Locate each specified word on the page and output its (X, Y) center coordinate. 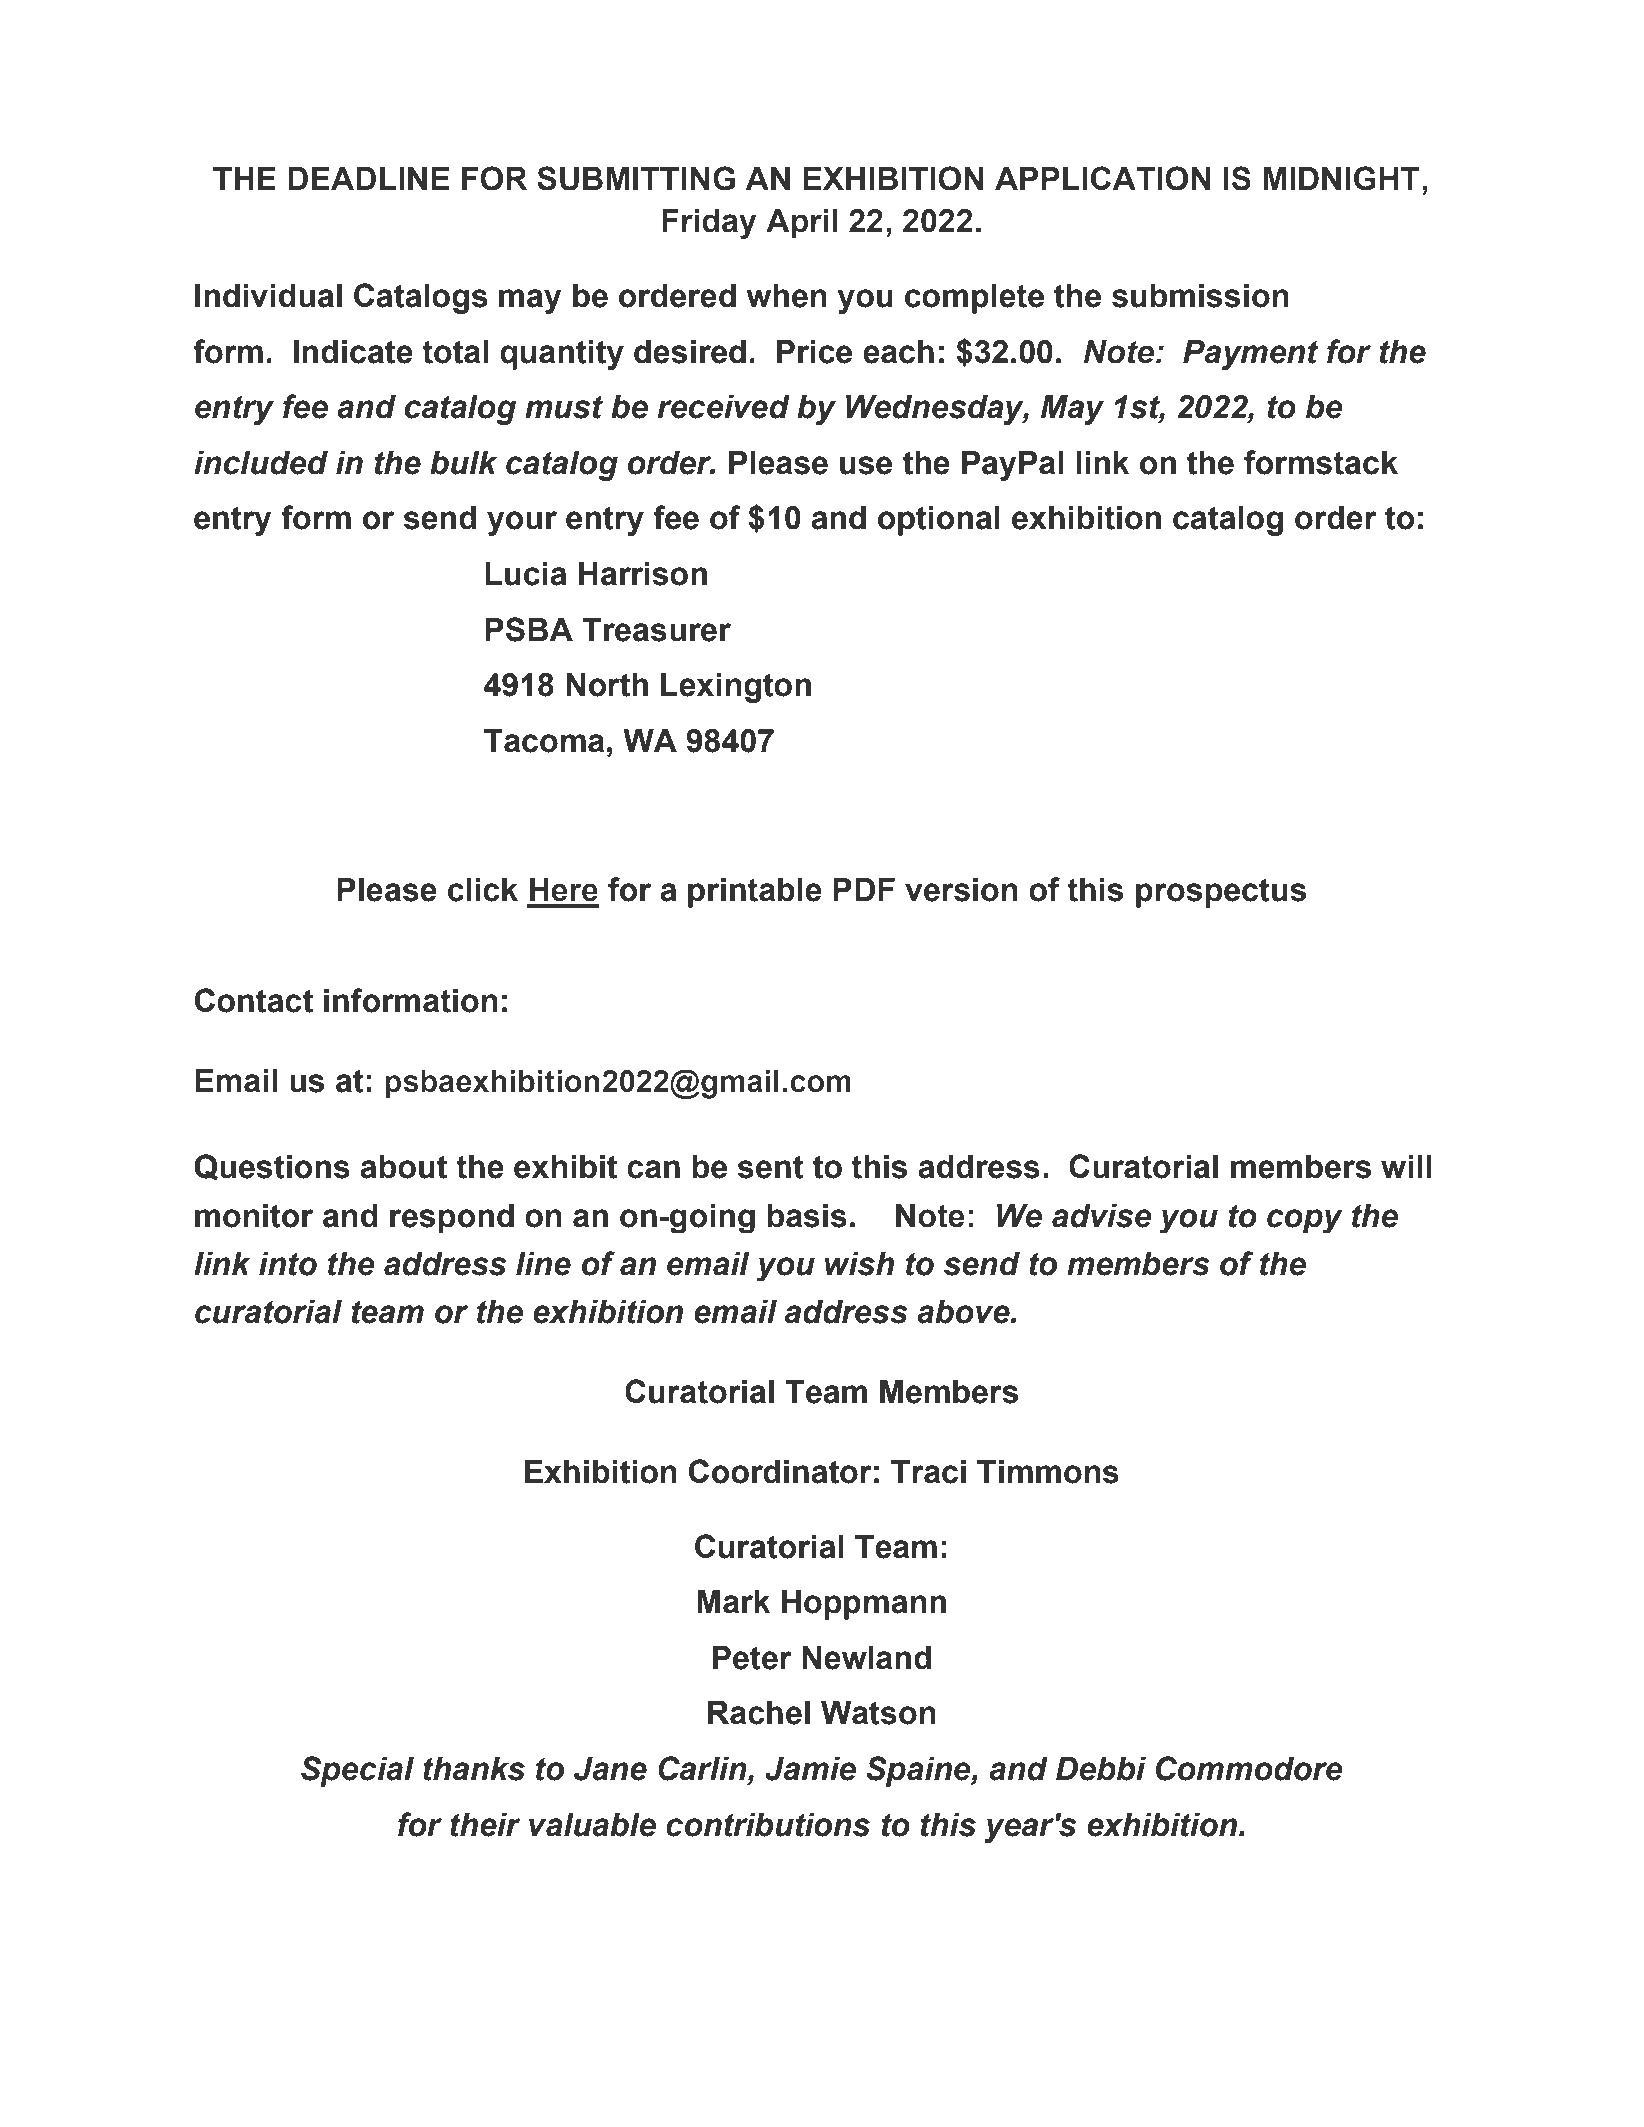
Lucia (526, 574)
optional (939, 521)
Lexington (736, 688)
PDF (864, 889)
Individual (268, 296)
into (288, 1264)
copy (1305, 1221)
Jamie (810, 1769)
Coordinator (780, 1471)
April (802, 224)
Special (357, 1771)
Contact (254, 1000)
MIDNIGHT (1341, 178)
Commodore (1249, 1768)
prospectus (1221, 893)
